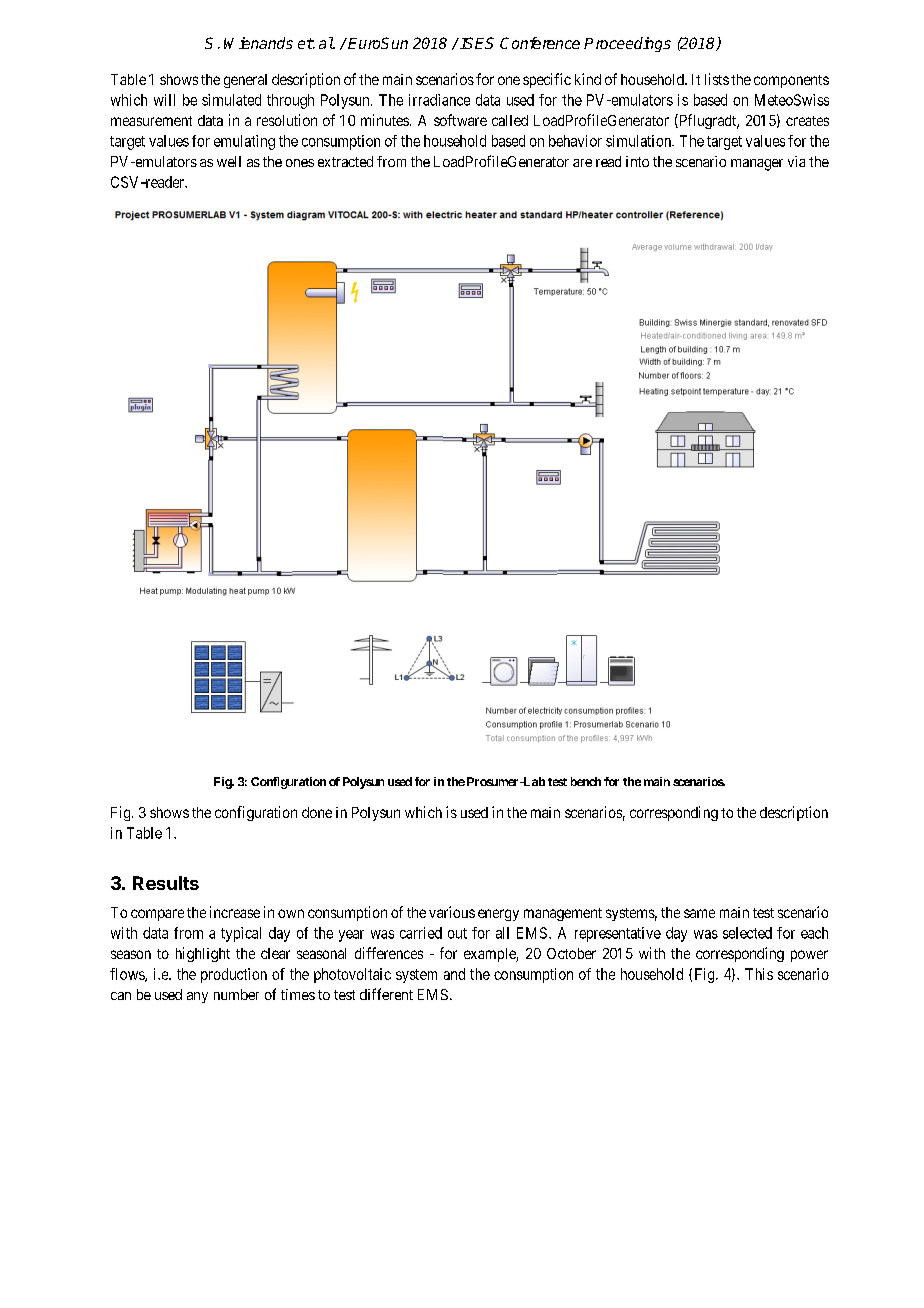  Describe the element at coordinates (229, 161) in the document. I see `well` at that location.
